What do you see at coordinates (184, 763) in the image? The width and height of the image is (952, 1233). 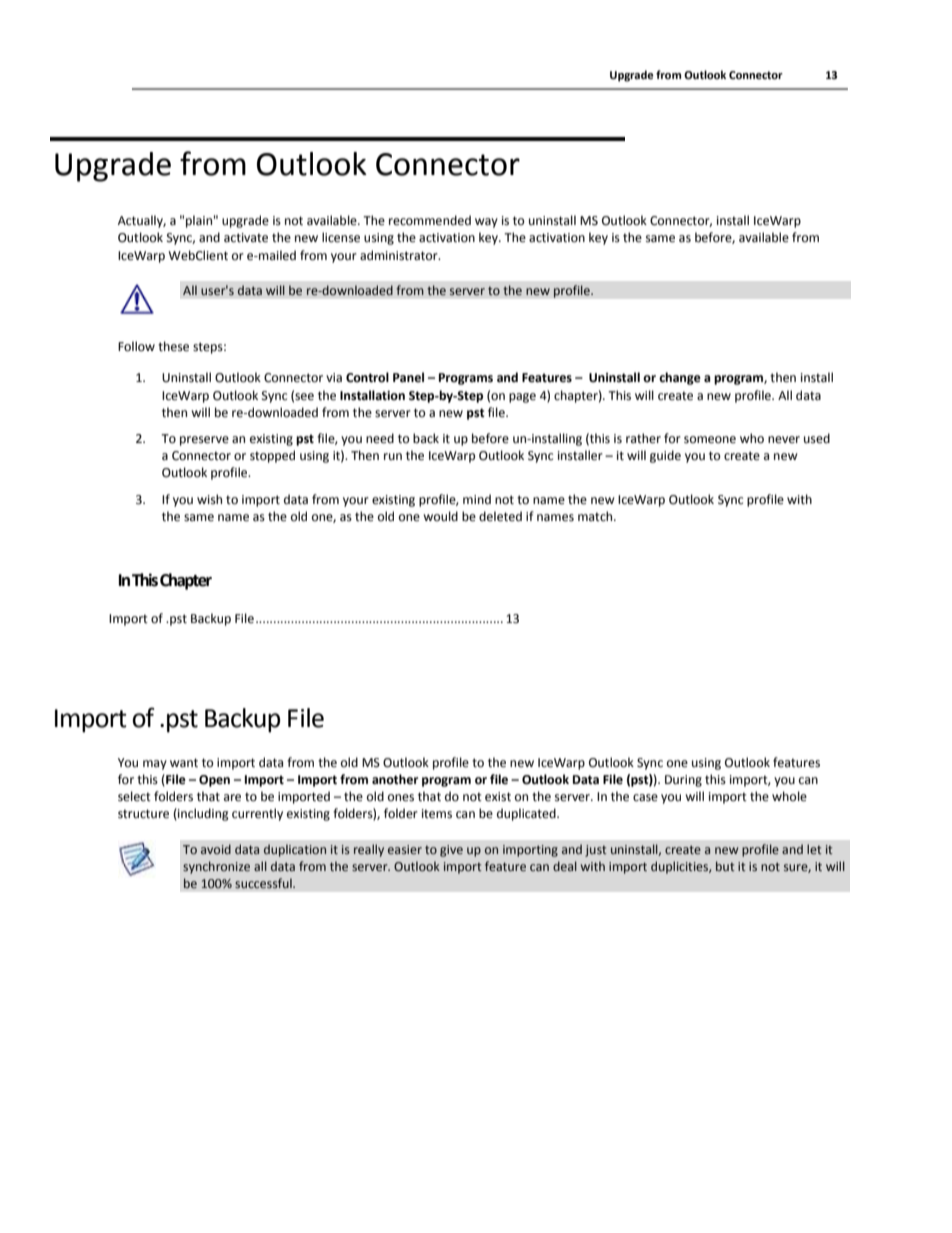 I see `want` at bounding box center [184, 763].
